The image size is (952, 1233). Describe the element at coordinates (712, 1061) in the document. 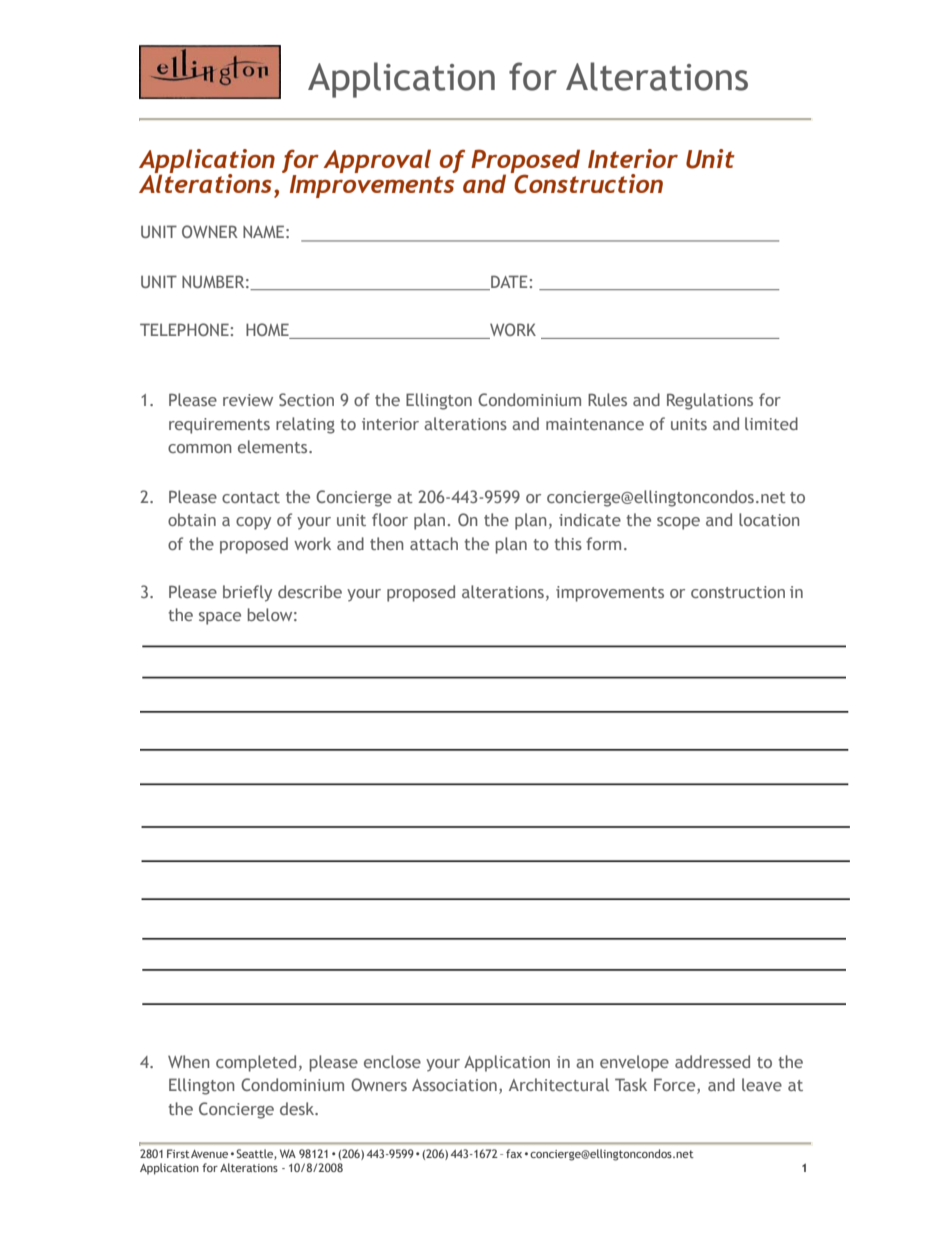

I see `addressed` at that location.
